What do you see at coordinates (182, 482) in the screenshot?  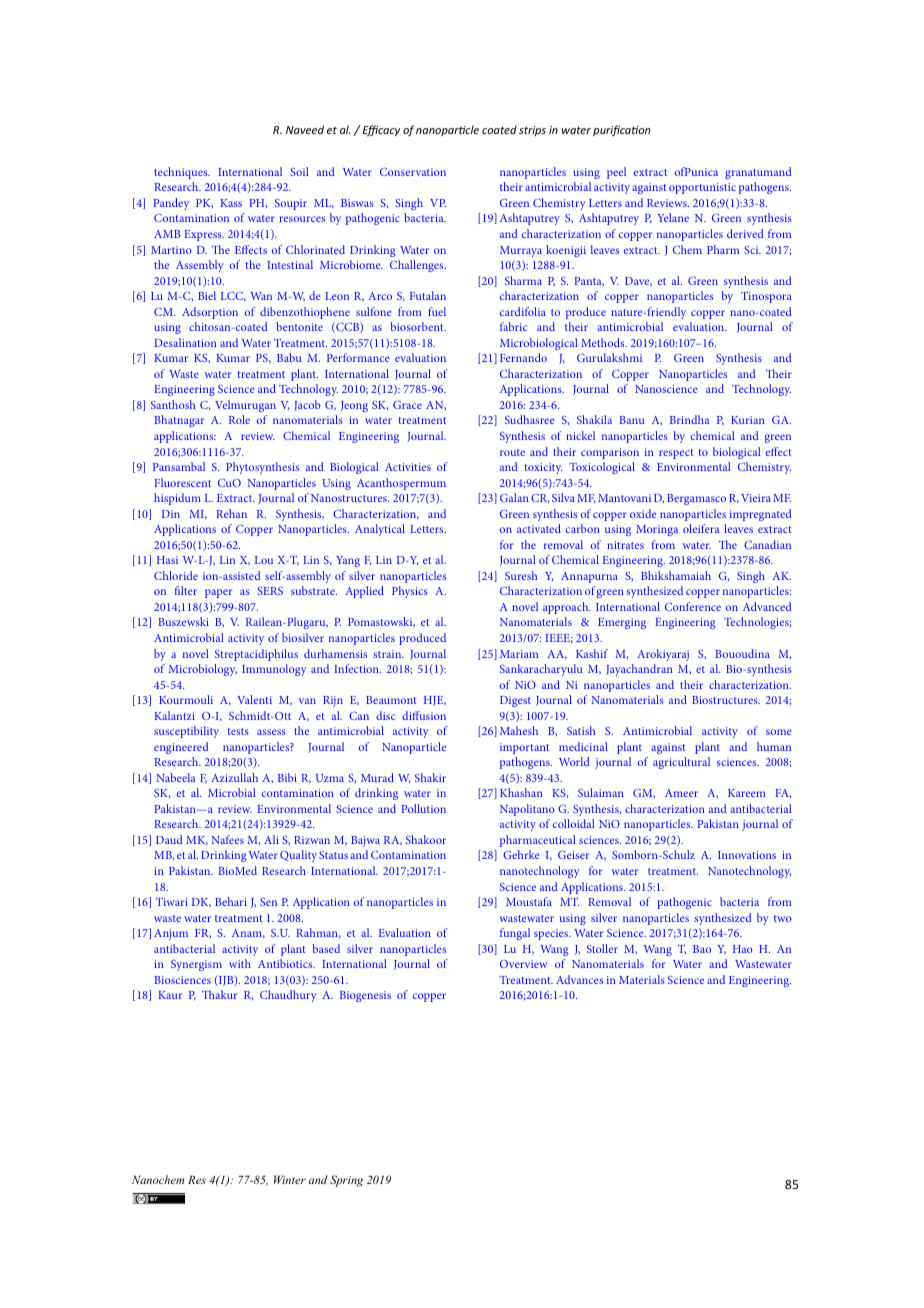 I see `Fluorescent` at bounding box center [182, 482].
